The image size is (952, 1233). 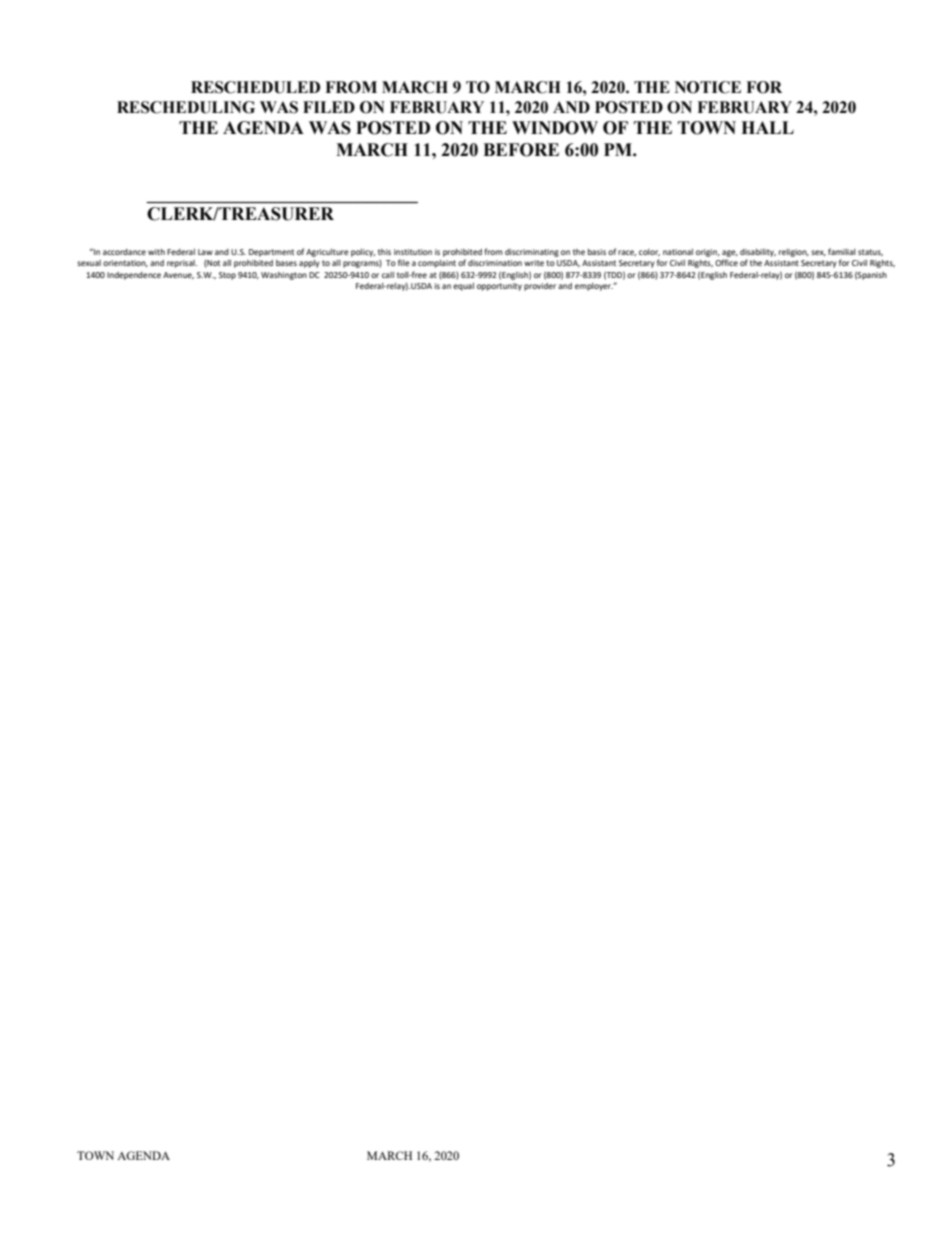 What do you see at coordinates (767, 127) in the screenshot?
I see `HALL` at bounding box center [767, 127].
